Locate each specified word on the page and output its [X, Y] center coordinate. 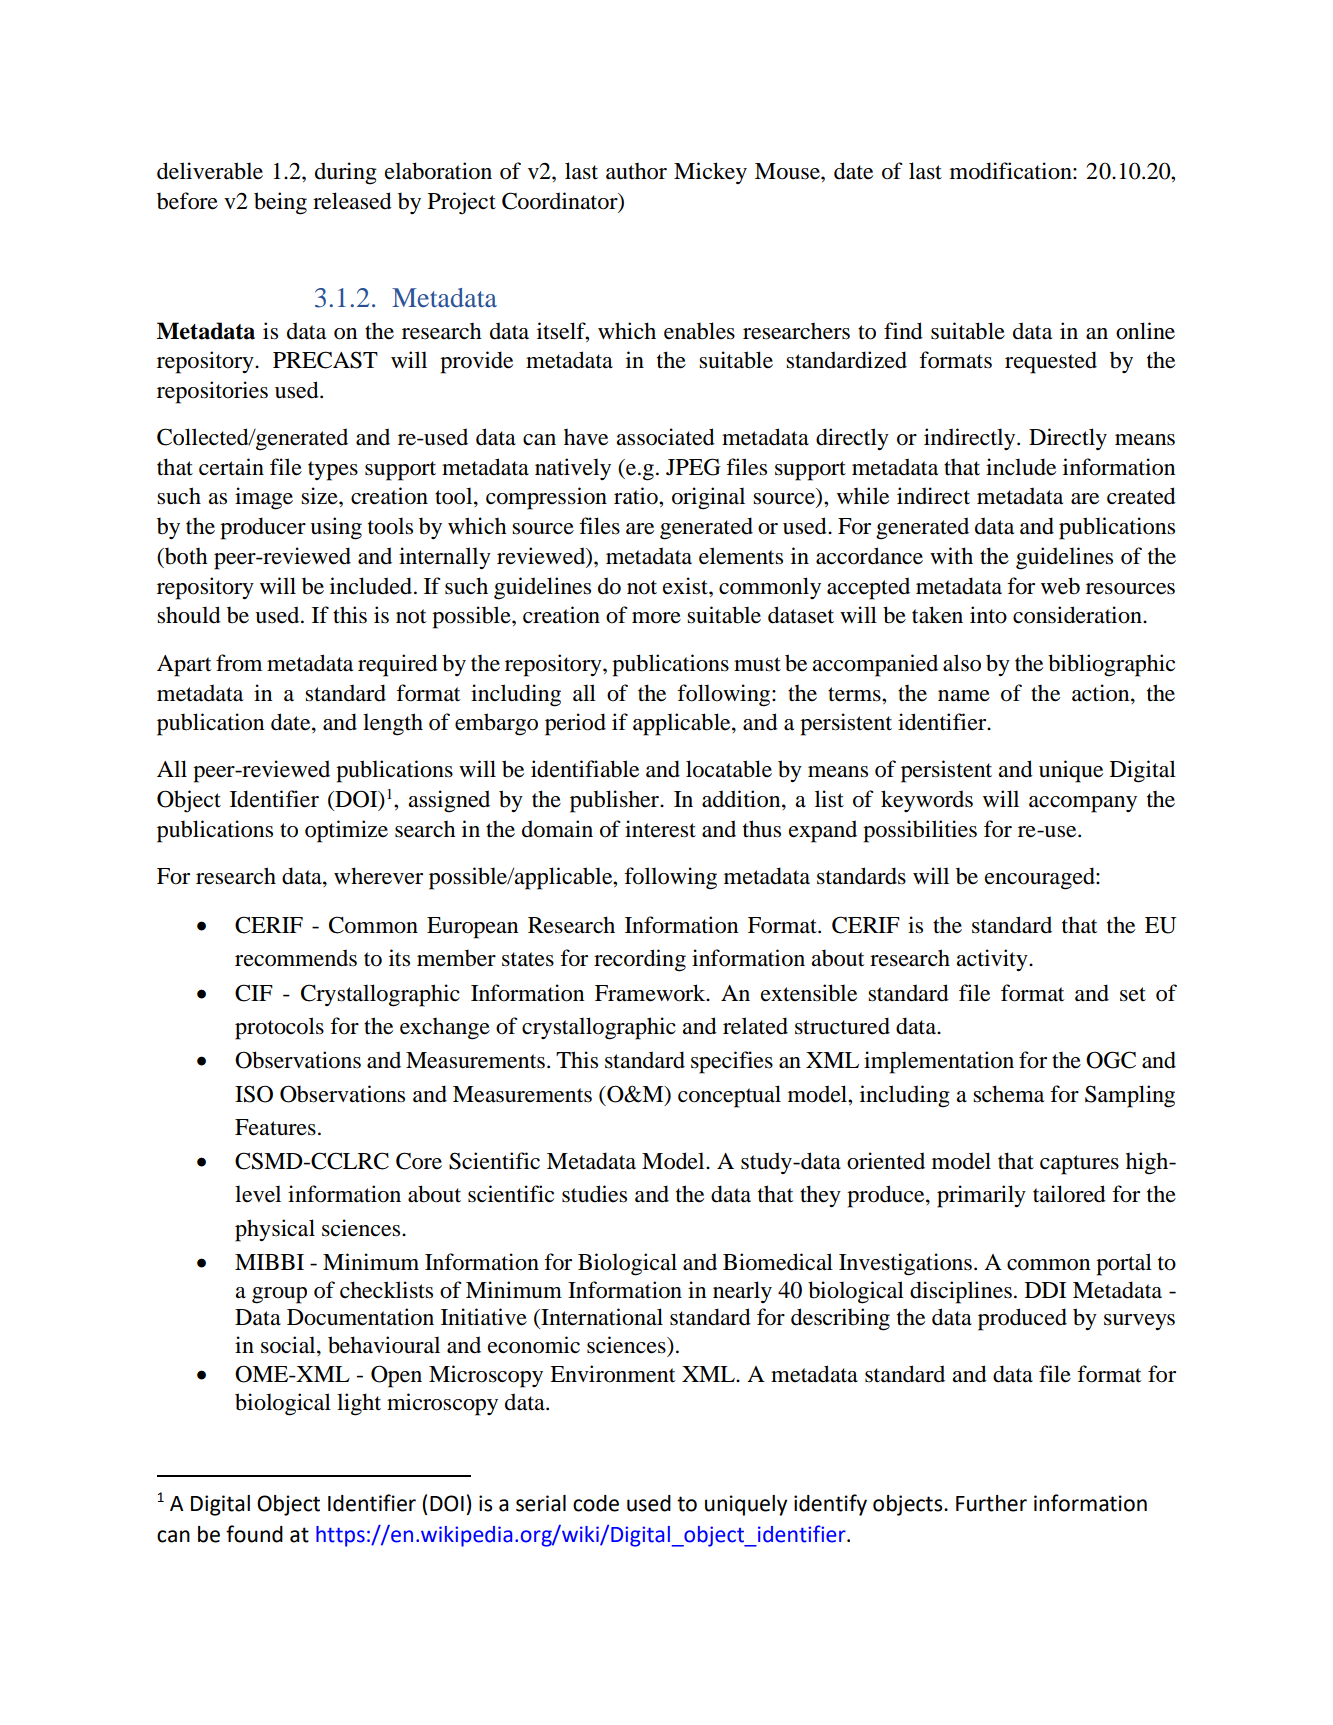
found [254, 1534]
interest [660, 829]
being [280, 203]
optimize [346, 831]
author [636, 171]
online [1145, 331]
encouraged [1041, 878]
